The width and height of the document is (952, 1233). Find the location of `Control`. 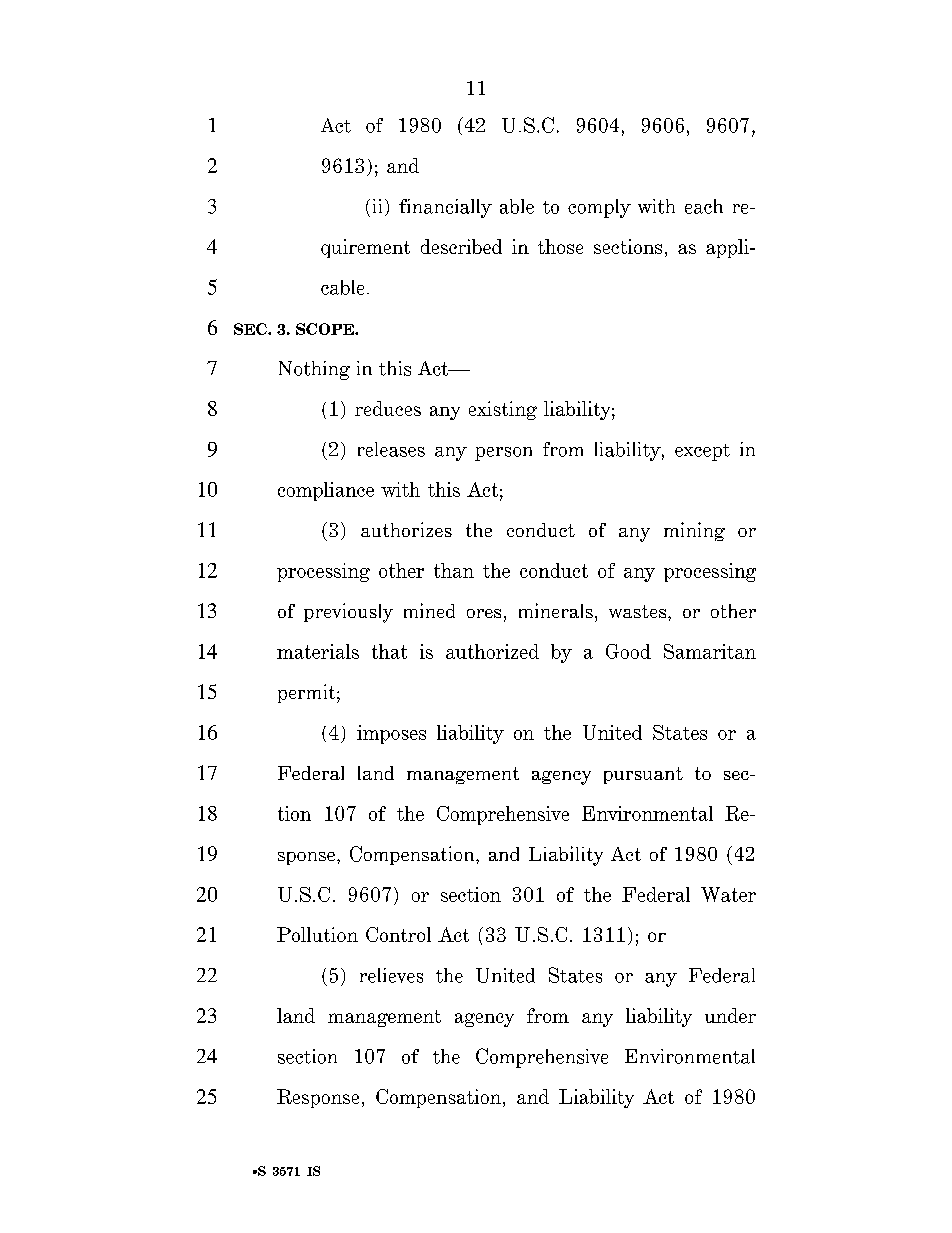

Control is located at coordinates (398, 934).
